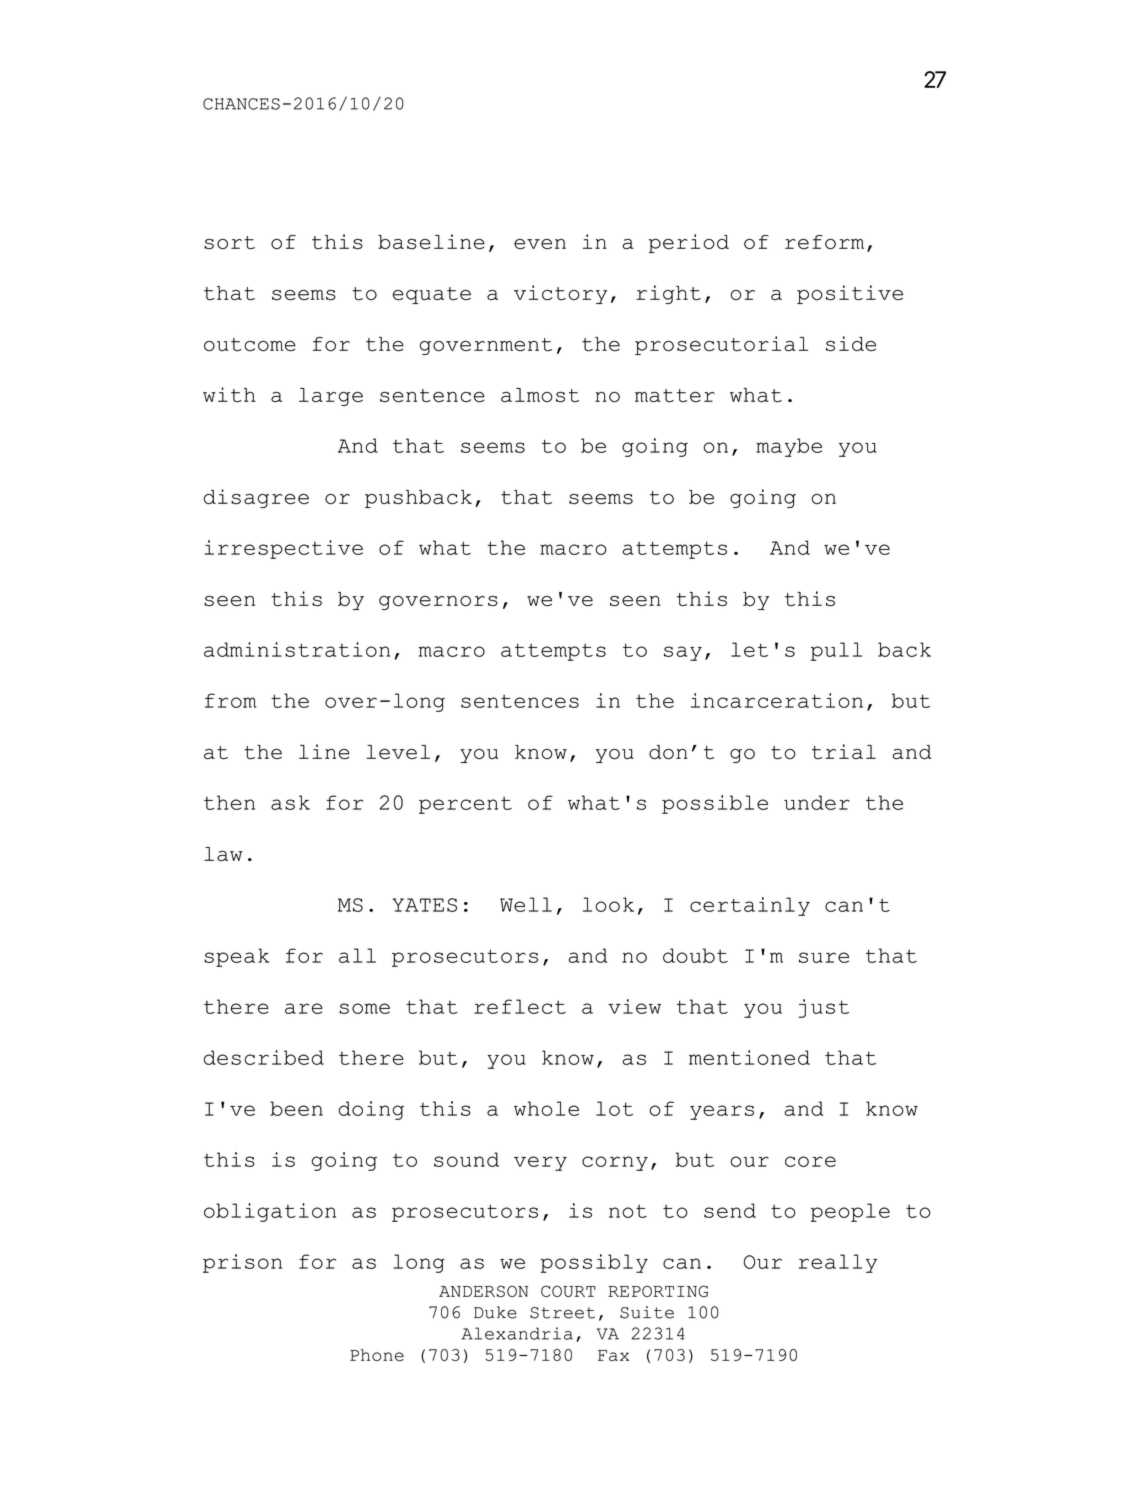 This screenshot has width=1148, height=1485. Describe the element at coordinates (229, 243) in the screenshot. I see `sort` at that location.
